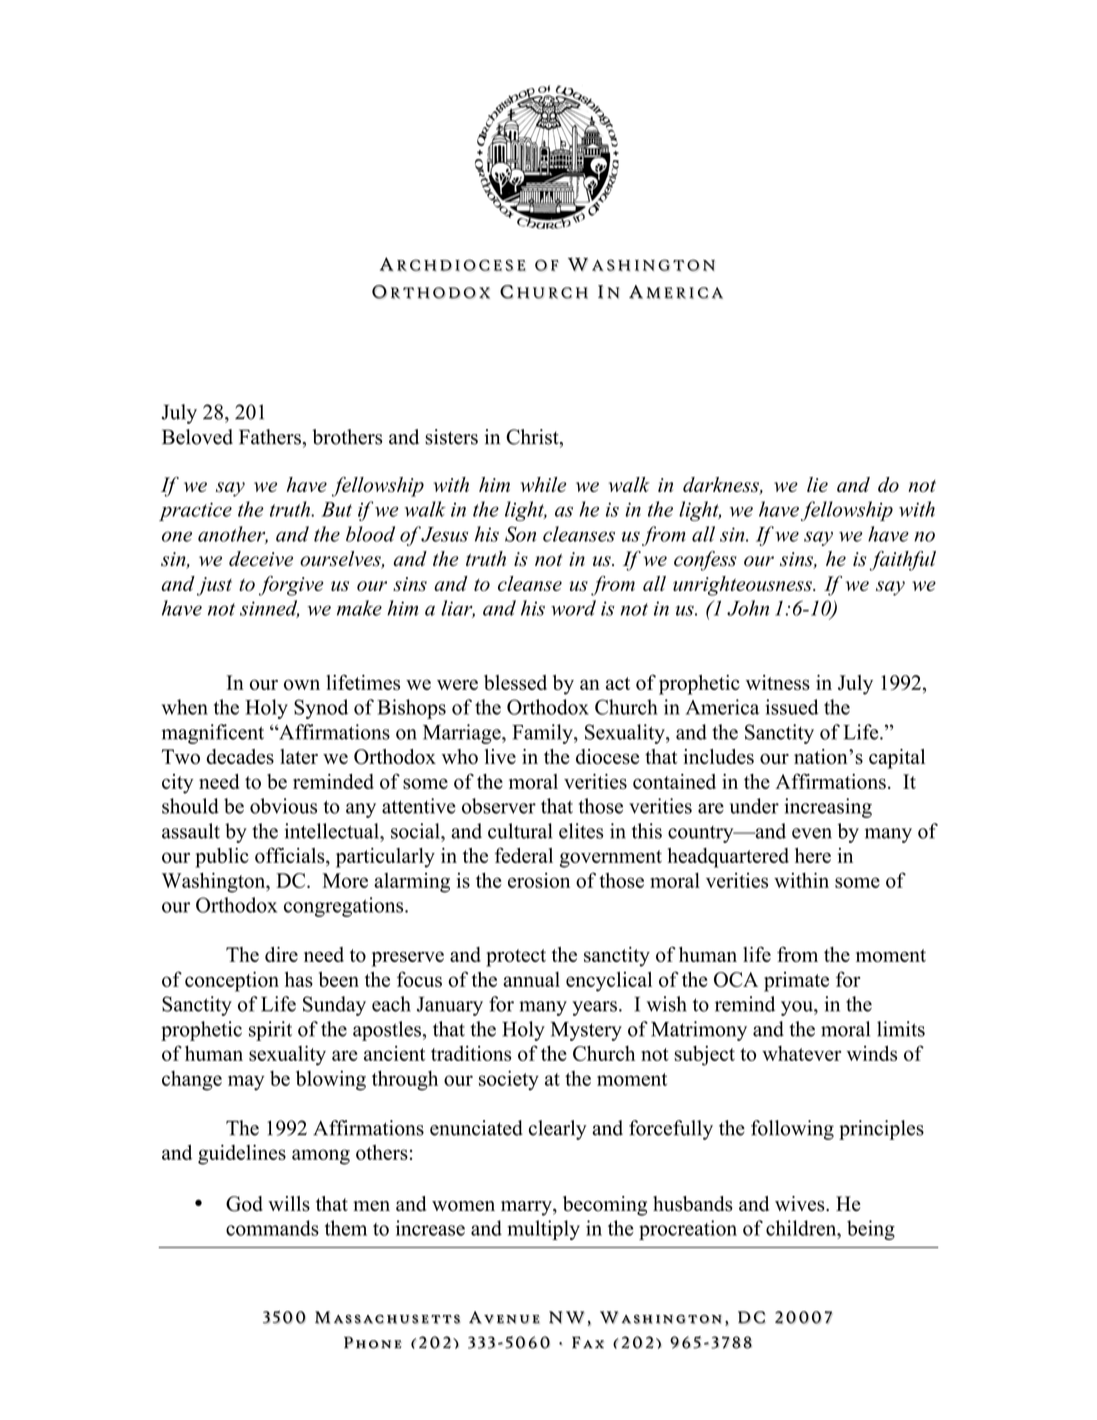 The image size is (1097, 1420). Describe the element at coordinates (543, 484) in the screenshot. I see `while` at that location.
